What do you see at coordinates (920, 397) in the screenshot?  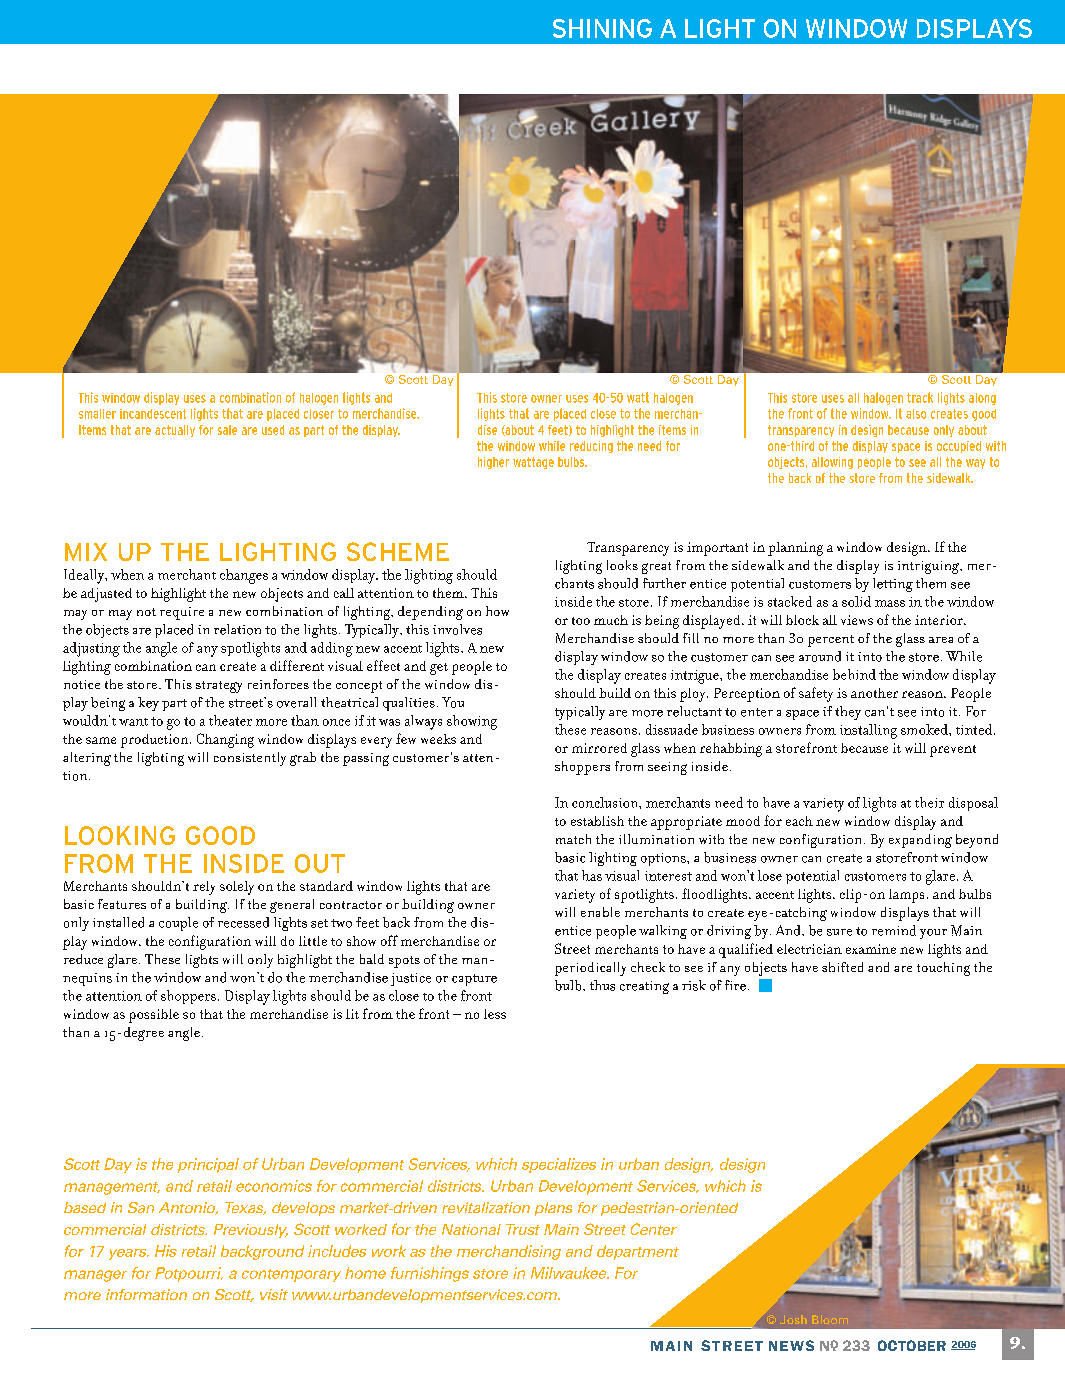 I see `track` at bounding box center [920, 397].
